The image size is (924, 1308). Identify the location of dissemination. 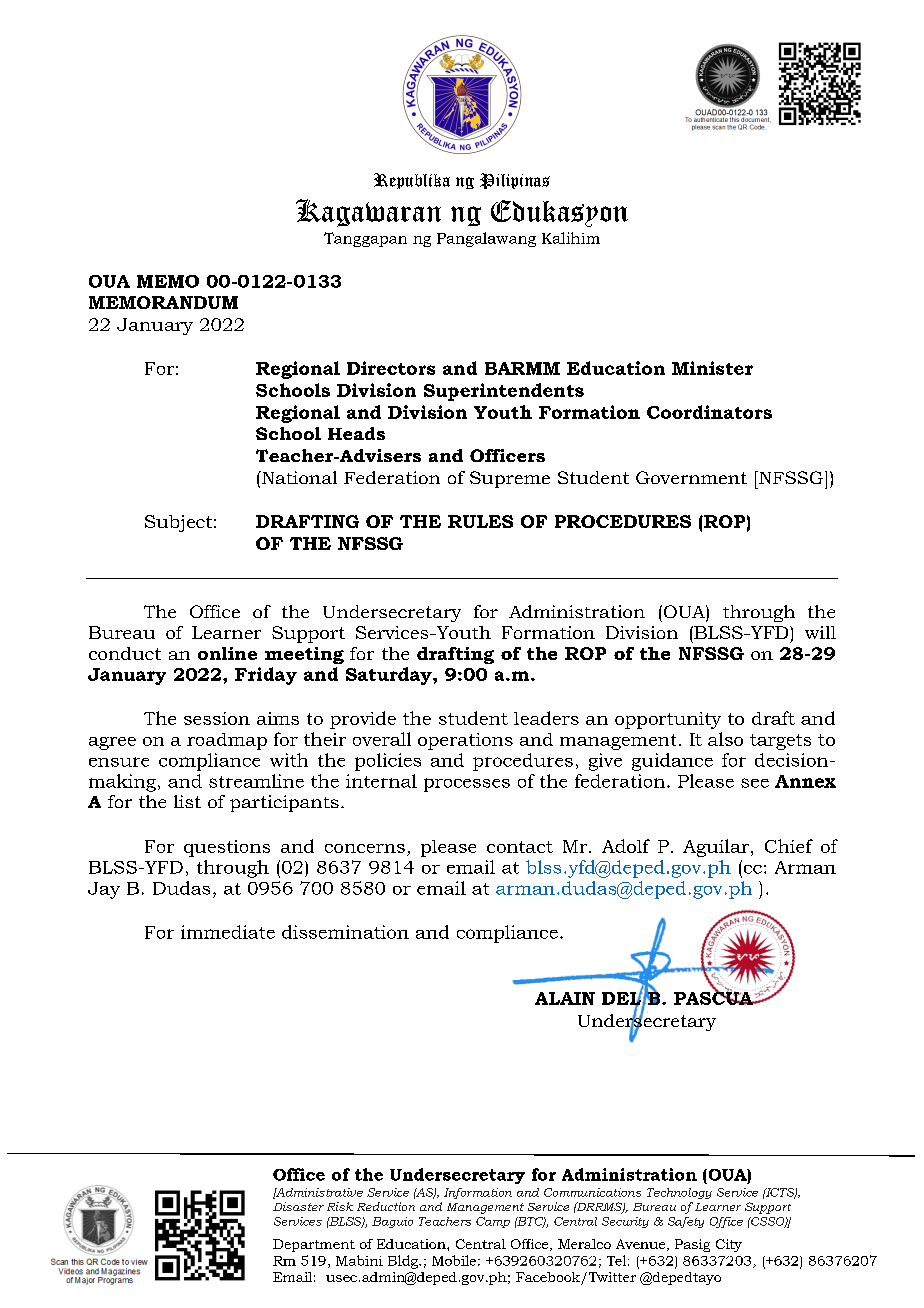
(345, 932).
